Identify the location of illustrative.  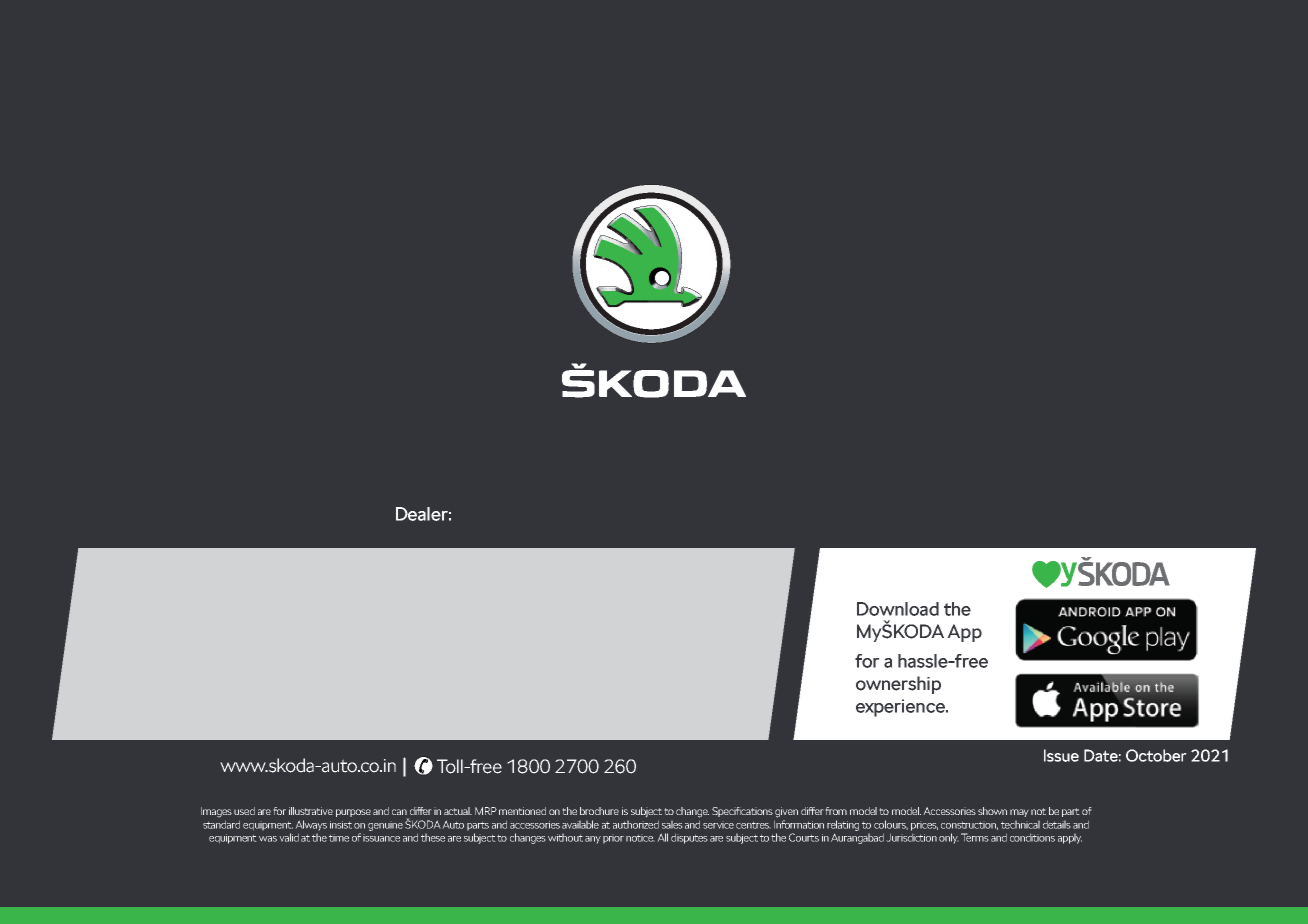
(311, 811).
